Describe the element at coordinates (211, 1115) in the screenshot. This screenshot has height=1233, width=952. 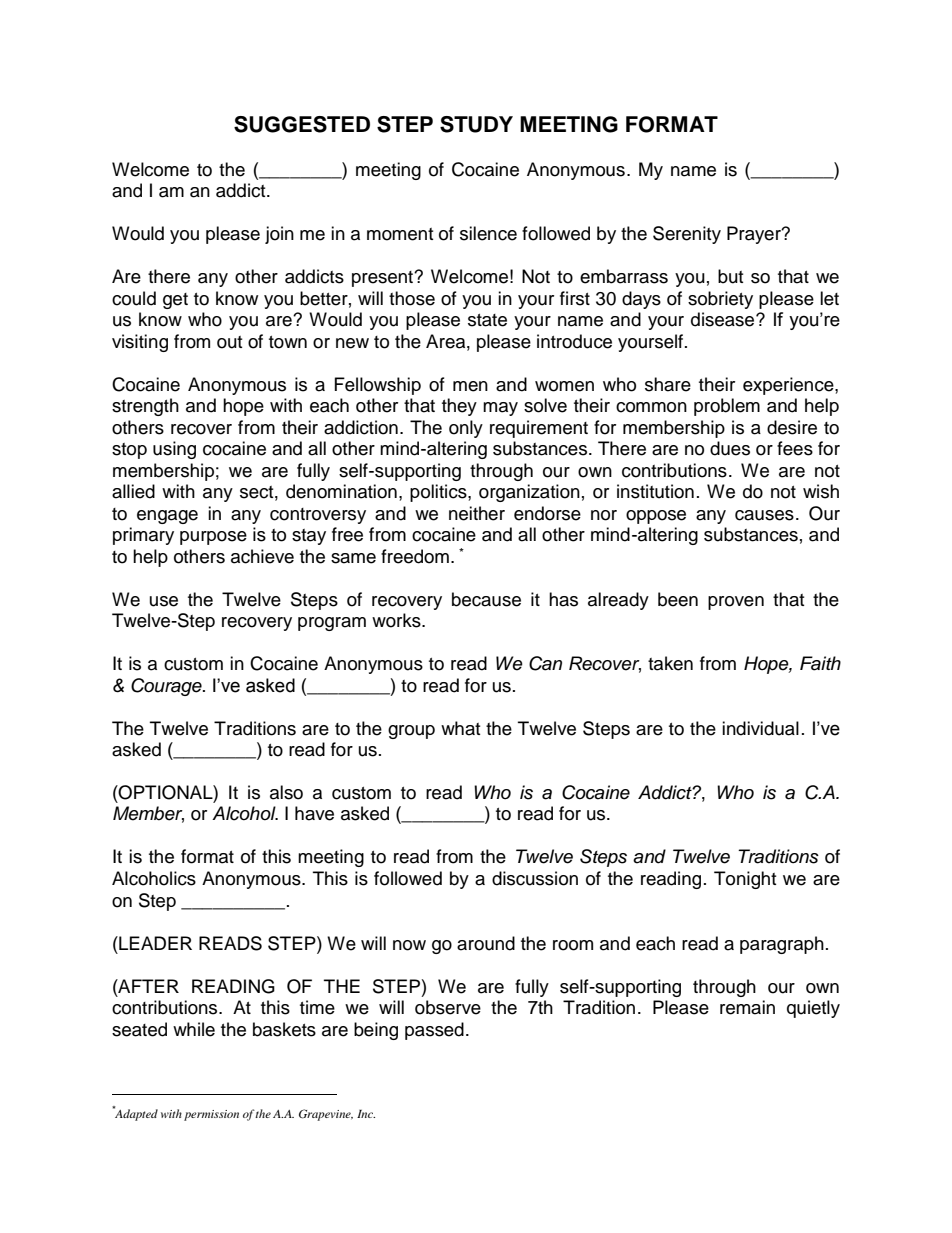
I see `permission` at that location.
